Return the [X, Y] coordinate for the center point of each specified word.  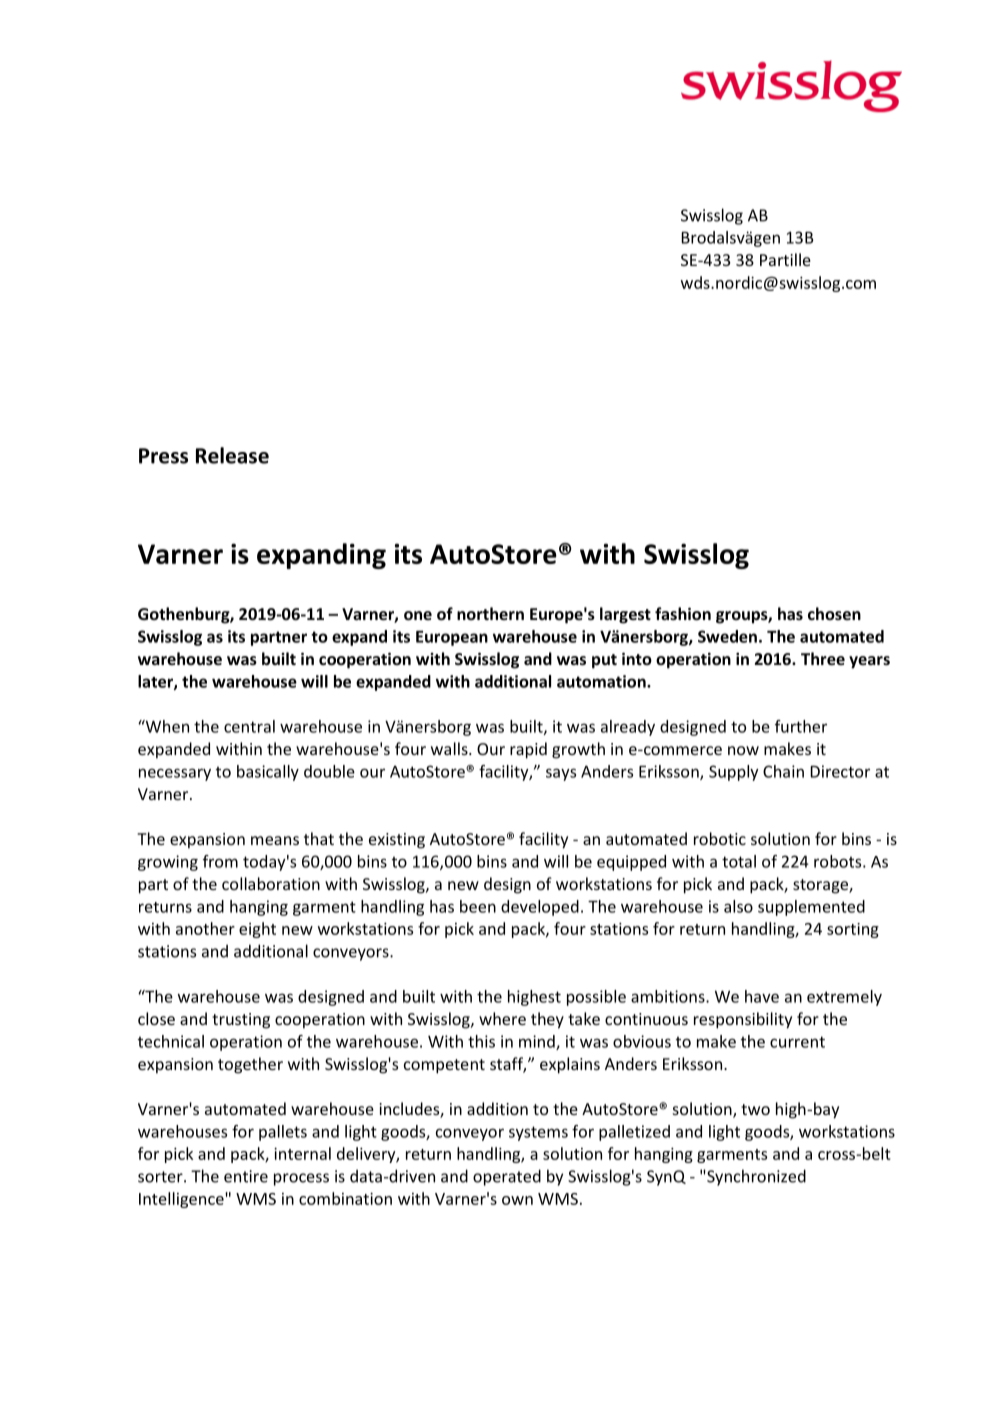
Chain [783, 771]
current [797, 1042]
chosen [834, 613]
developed [540, 908]
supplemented [811, 908]
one [418, 615]
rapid [528, 750]
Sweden [727, 636]
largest [625, 615]
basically [268, 773]
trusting [241, 1021]
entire [246, 1176]
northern [490, 613]
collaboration [271, 883]
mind [538, 1042]
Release [232, 455]
